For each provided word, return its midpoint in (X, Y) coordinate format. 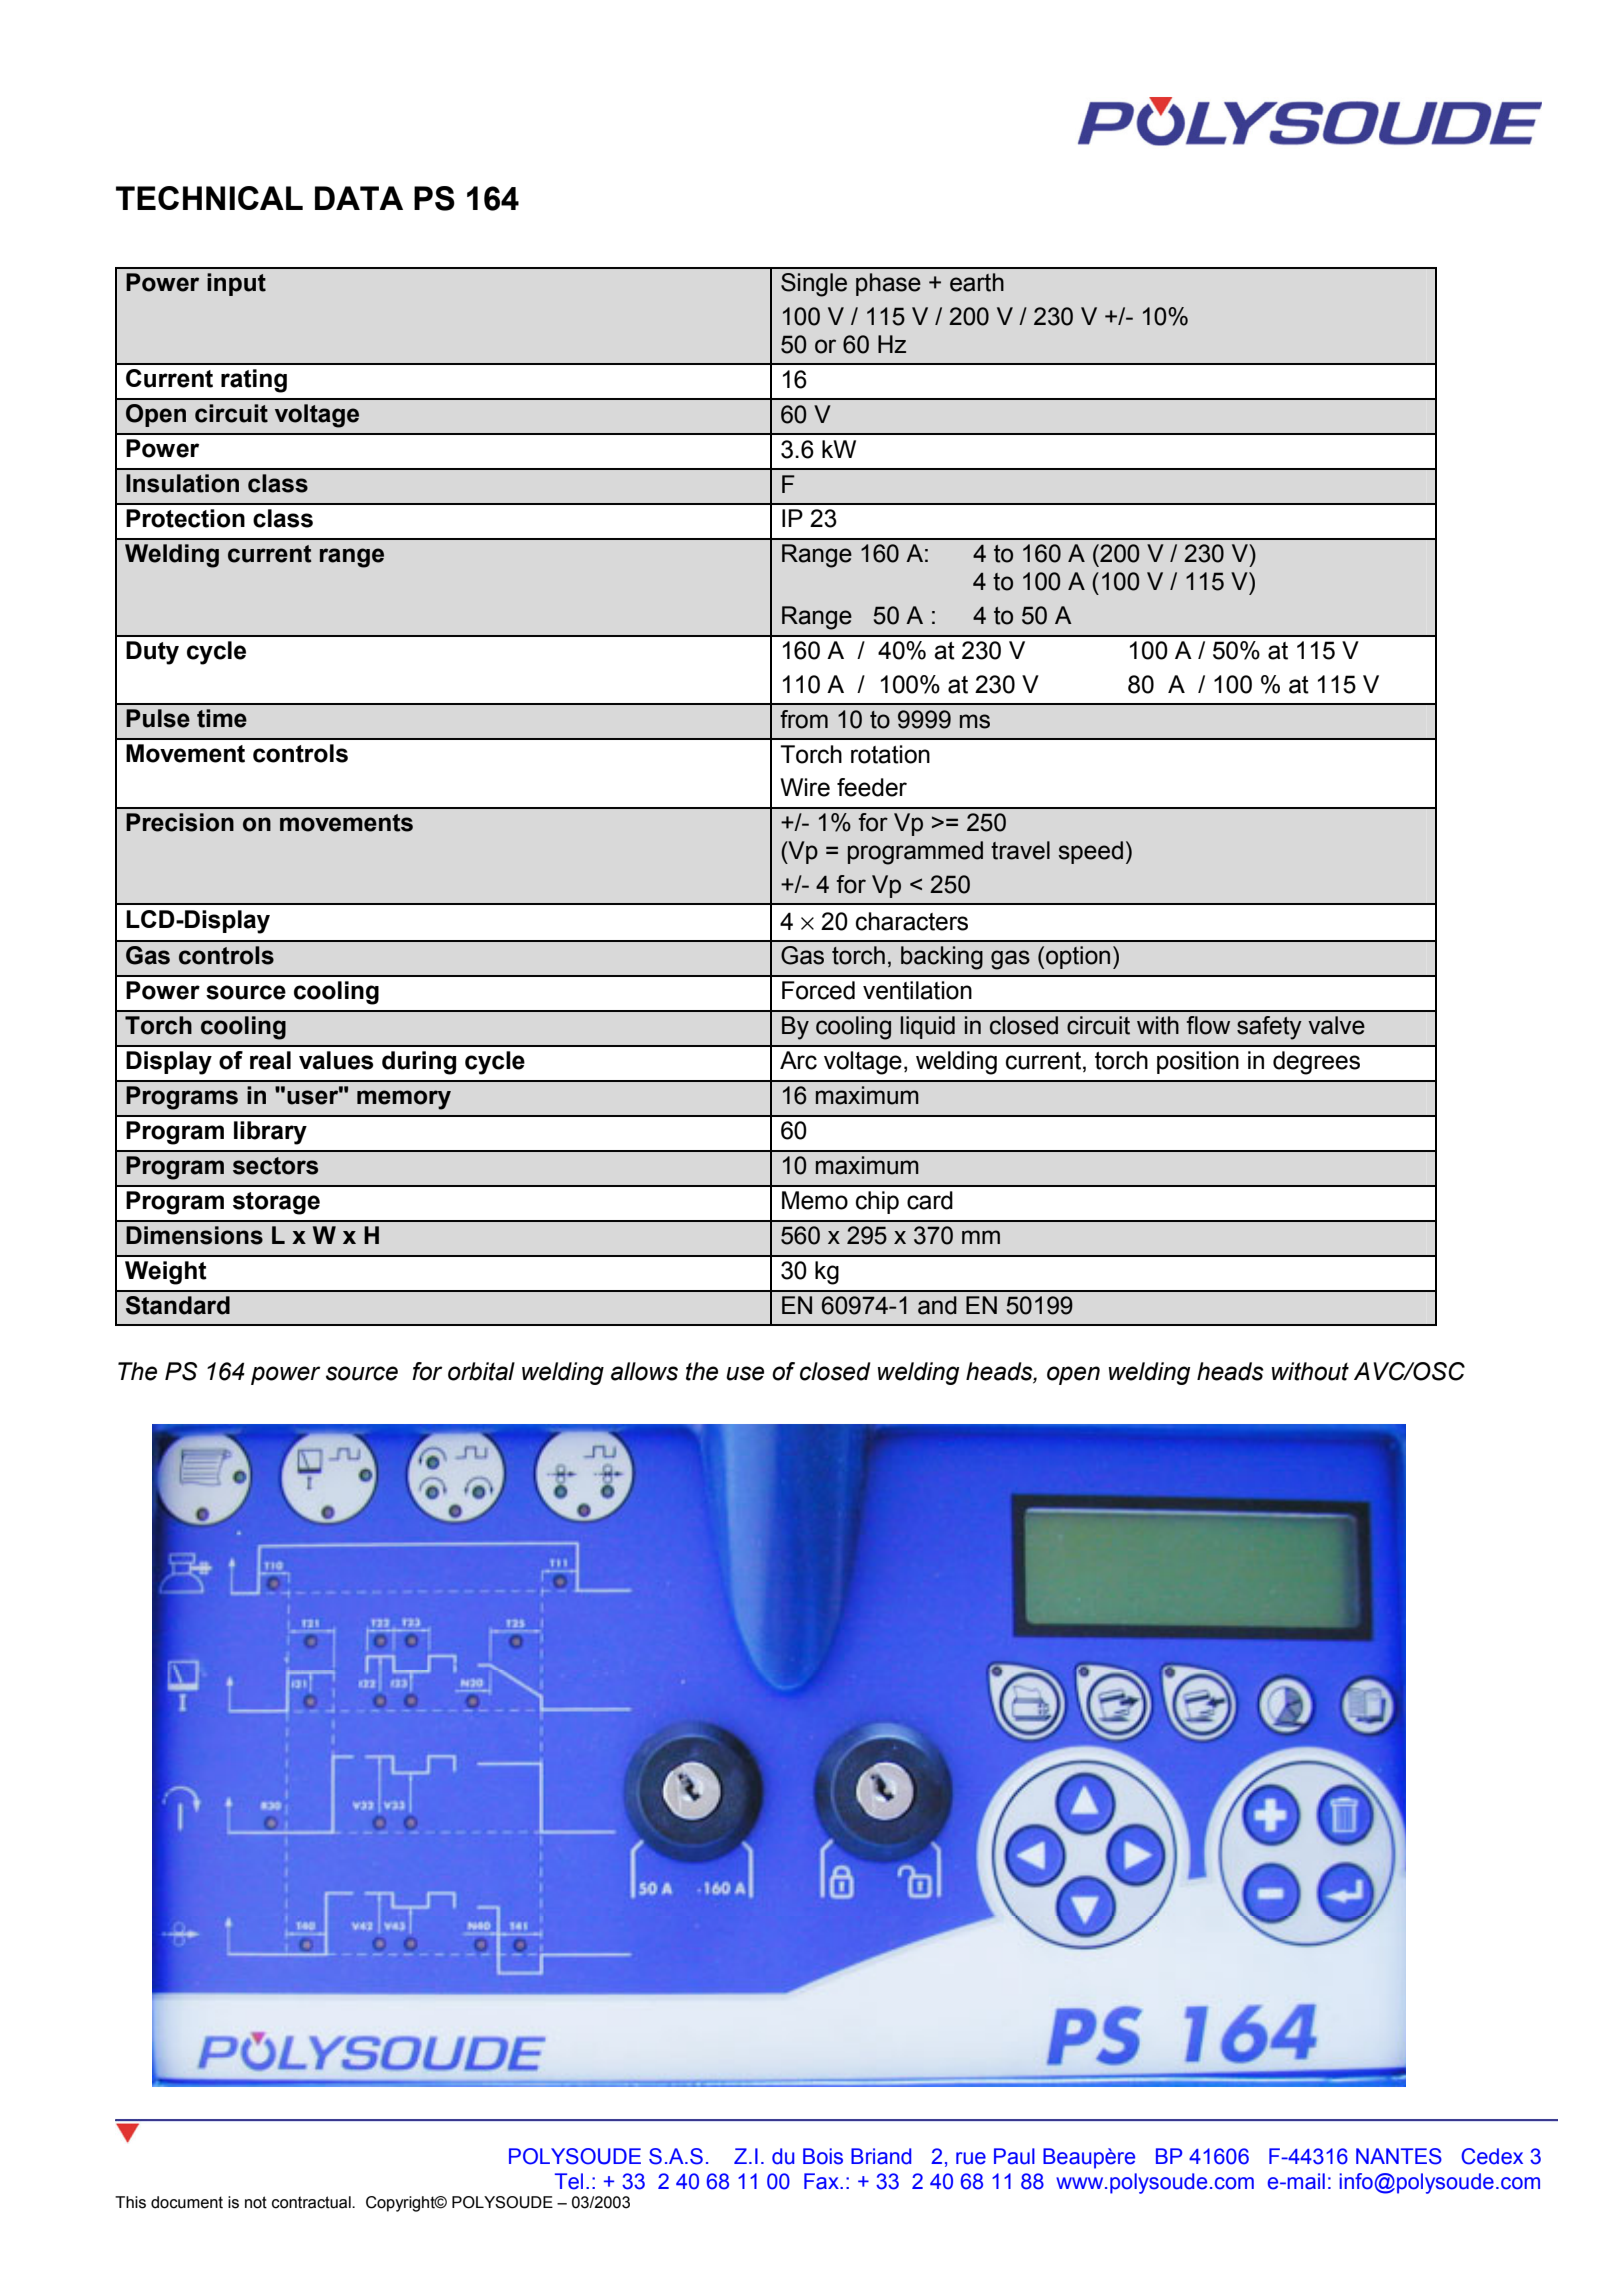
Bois (823, 2156)
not (256, 2202)
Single (814, 285)
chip (877, 1202)
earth (977, 282)
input (236, 284)
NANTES (1399, 2156)
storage (276, 1203)
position (1198, 1062)
